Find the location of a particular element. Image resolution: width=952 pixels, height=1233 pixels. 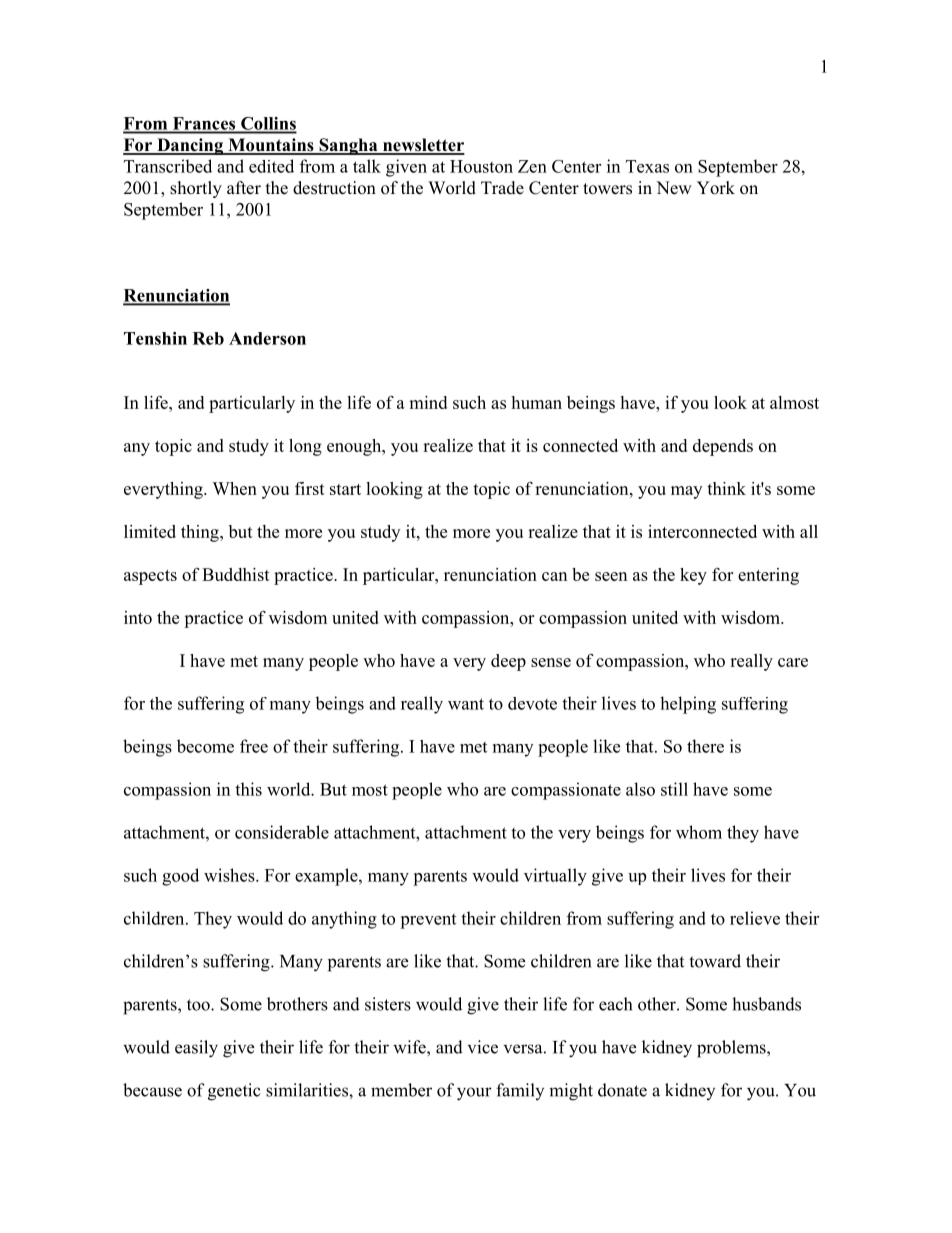

Reb is located at coordinates (208, 338).
